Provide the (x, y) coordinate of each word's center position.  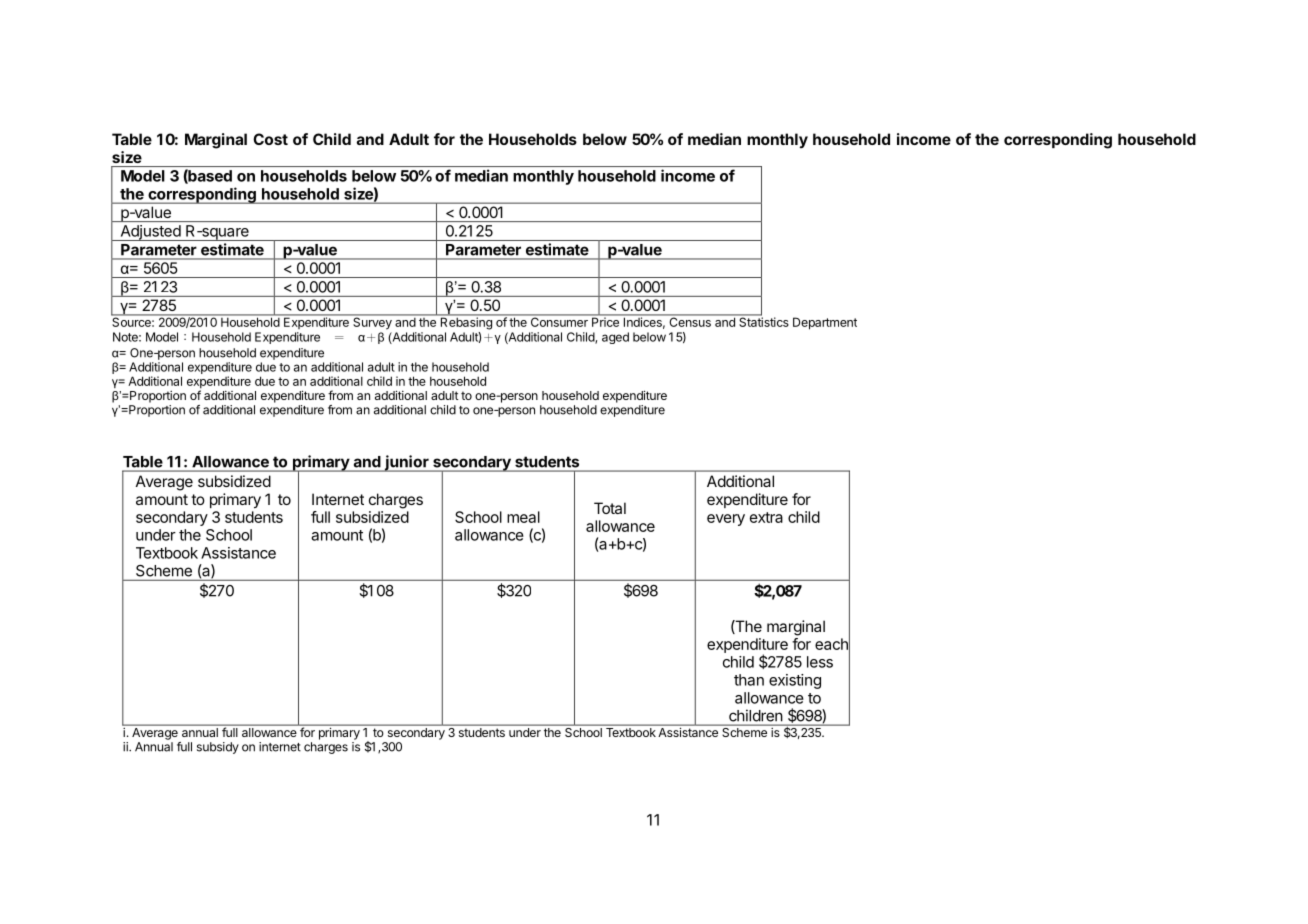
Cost (270, 139)
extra (766, 517)
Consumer (559, 321)
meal (523, 517)
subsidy (218, 748)
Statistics (763, 321)
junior (407, 463)
